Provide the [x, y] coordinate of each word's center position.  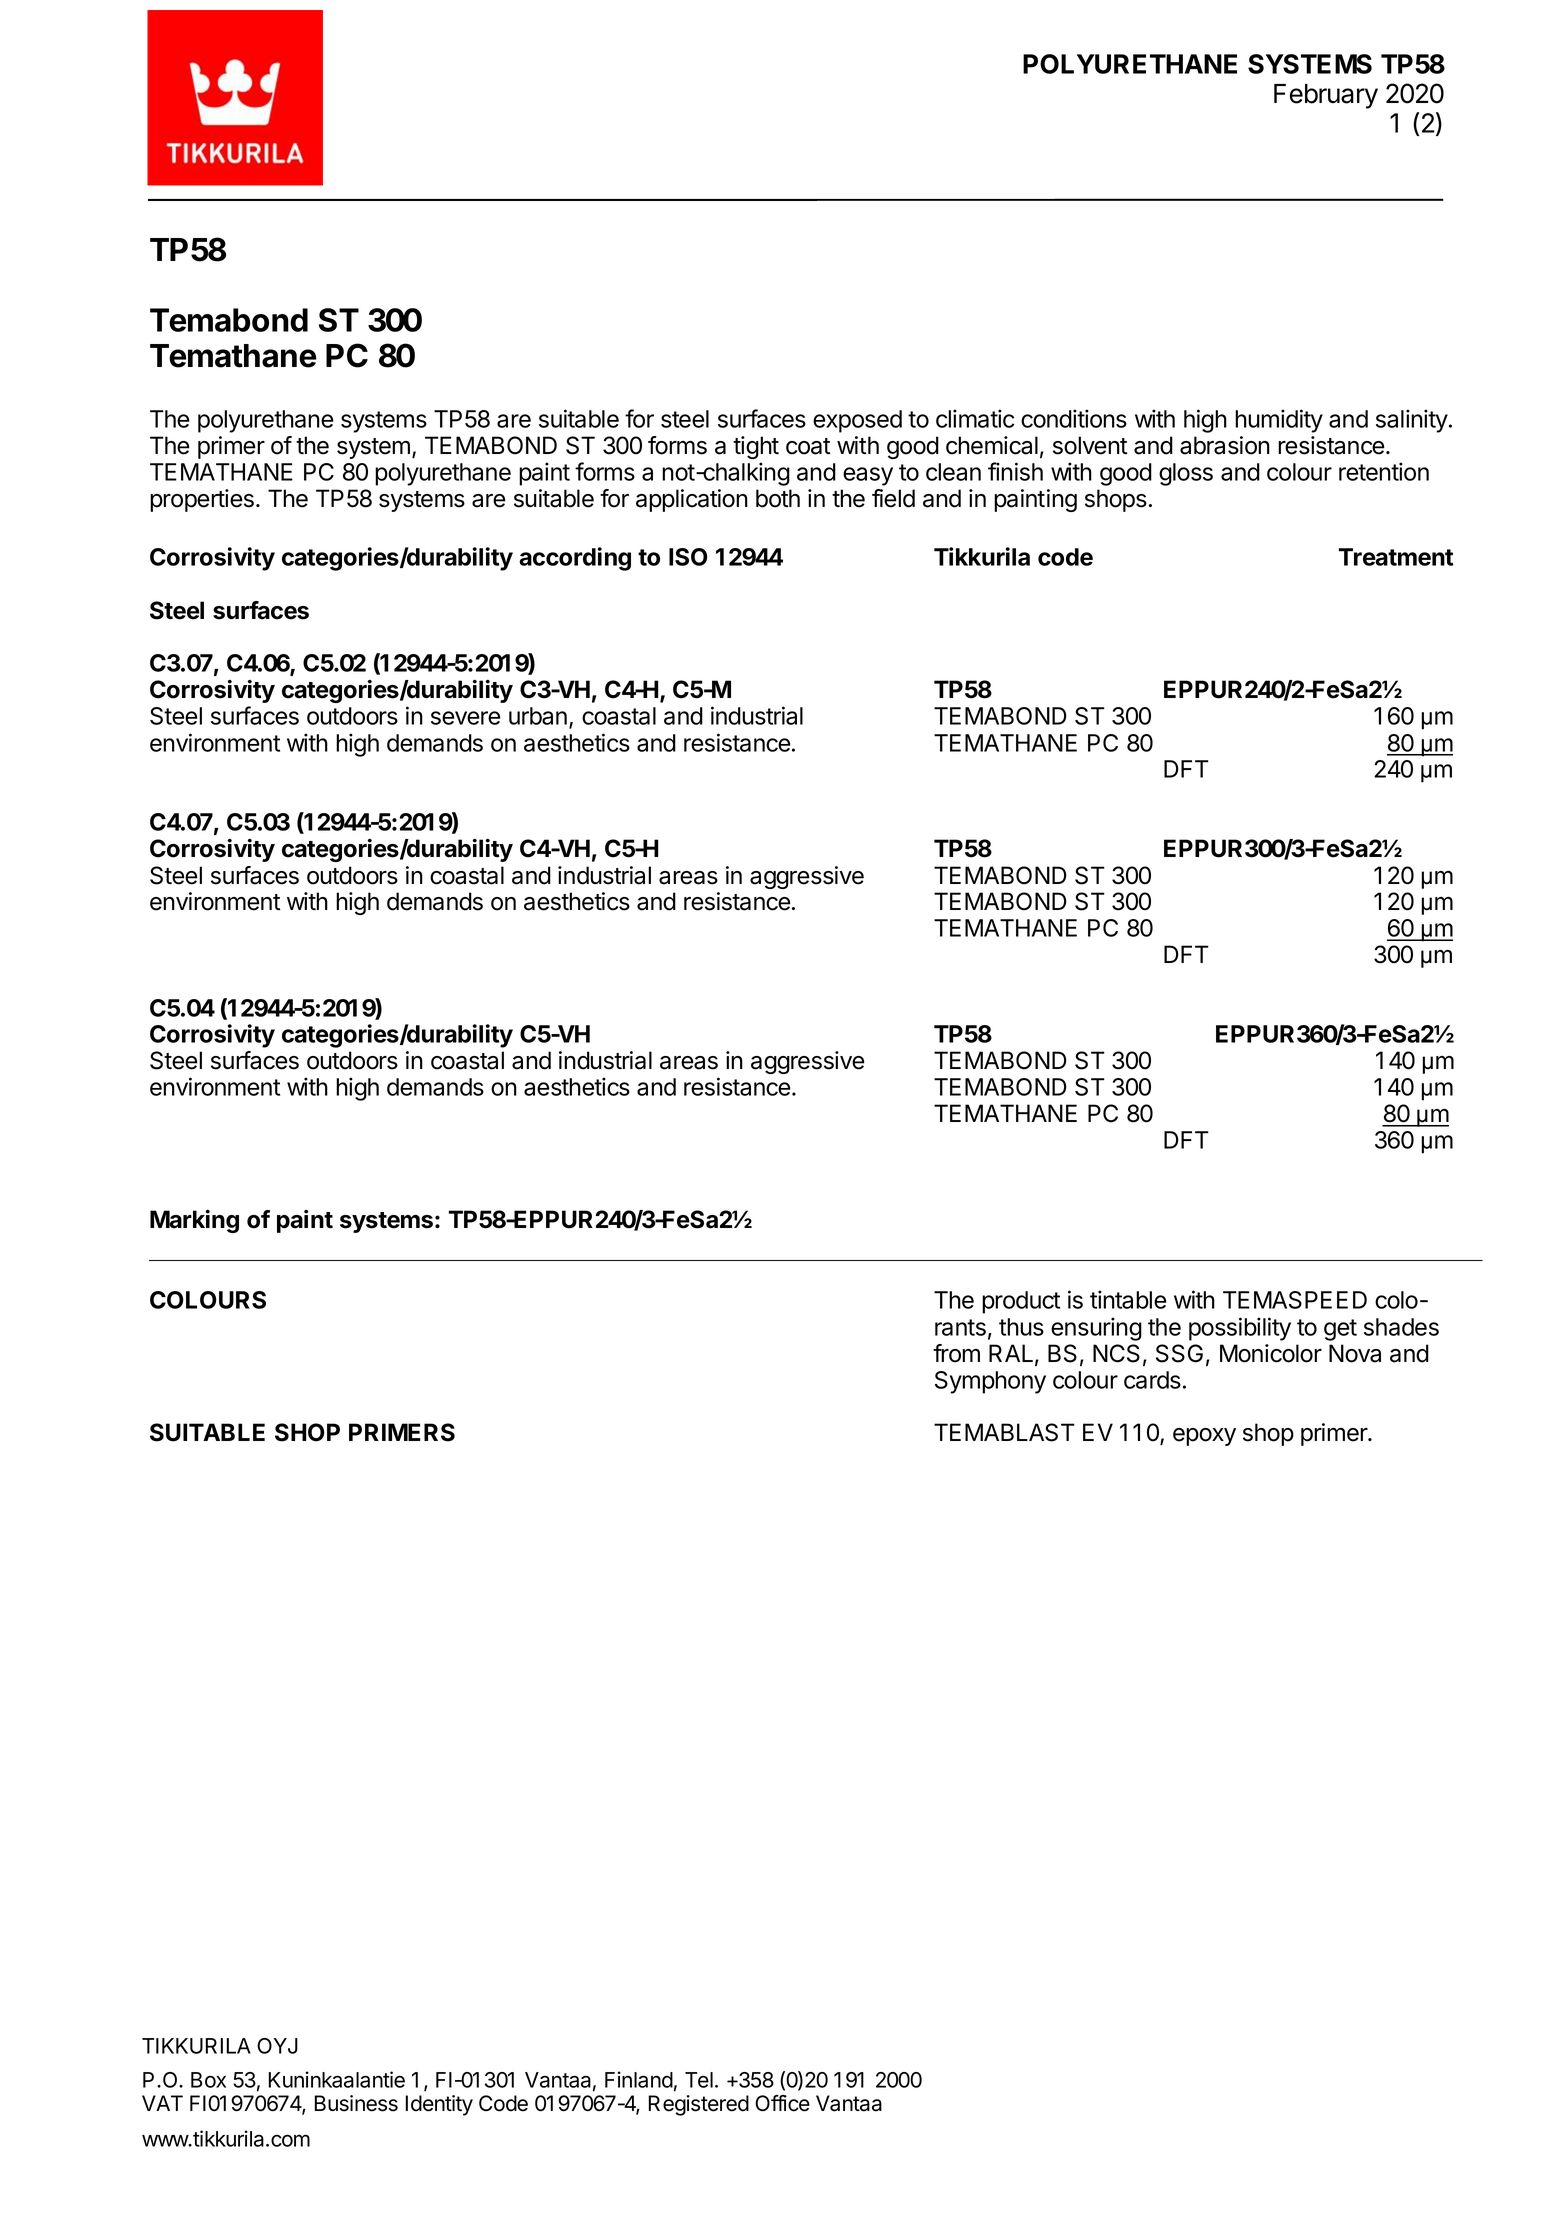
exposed [857, 421]
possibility [1240, 1329]
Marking [194, 1221]
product [1021, 1302]
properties [202, 500]
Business [356, 2103]
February [1326, 96]
